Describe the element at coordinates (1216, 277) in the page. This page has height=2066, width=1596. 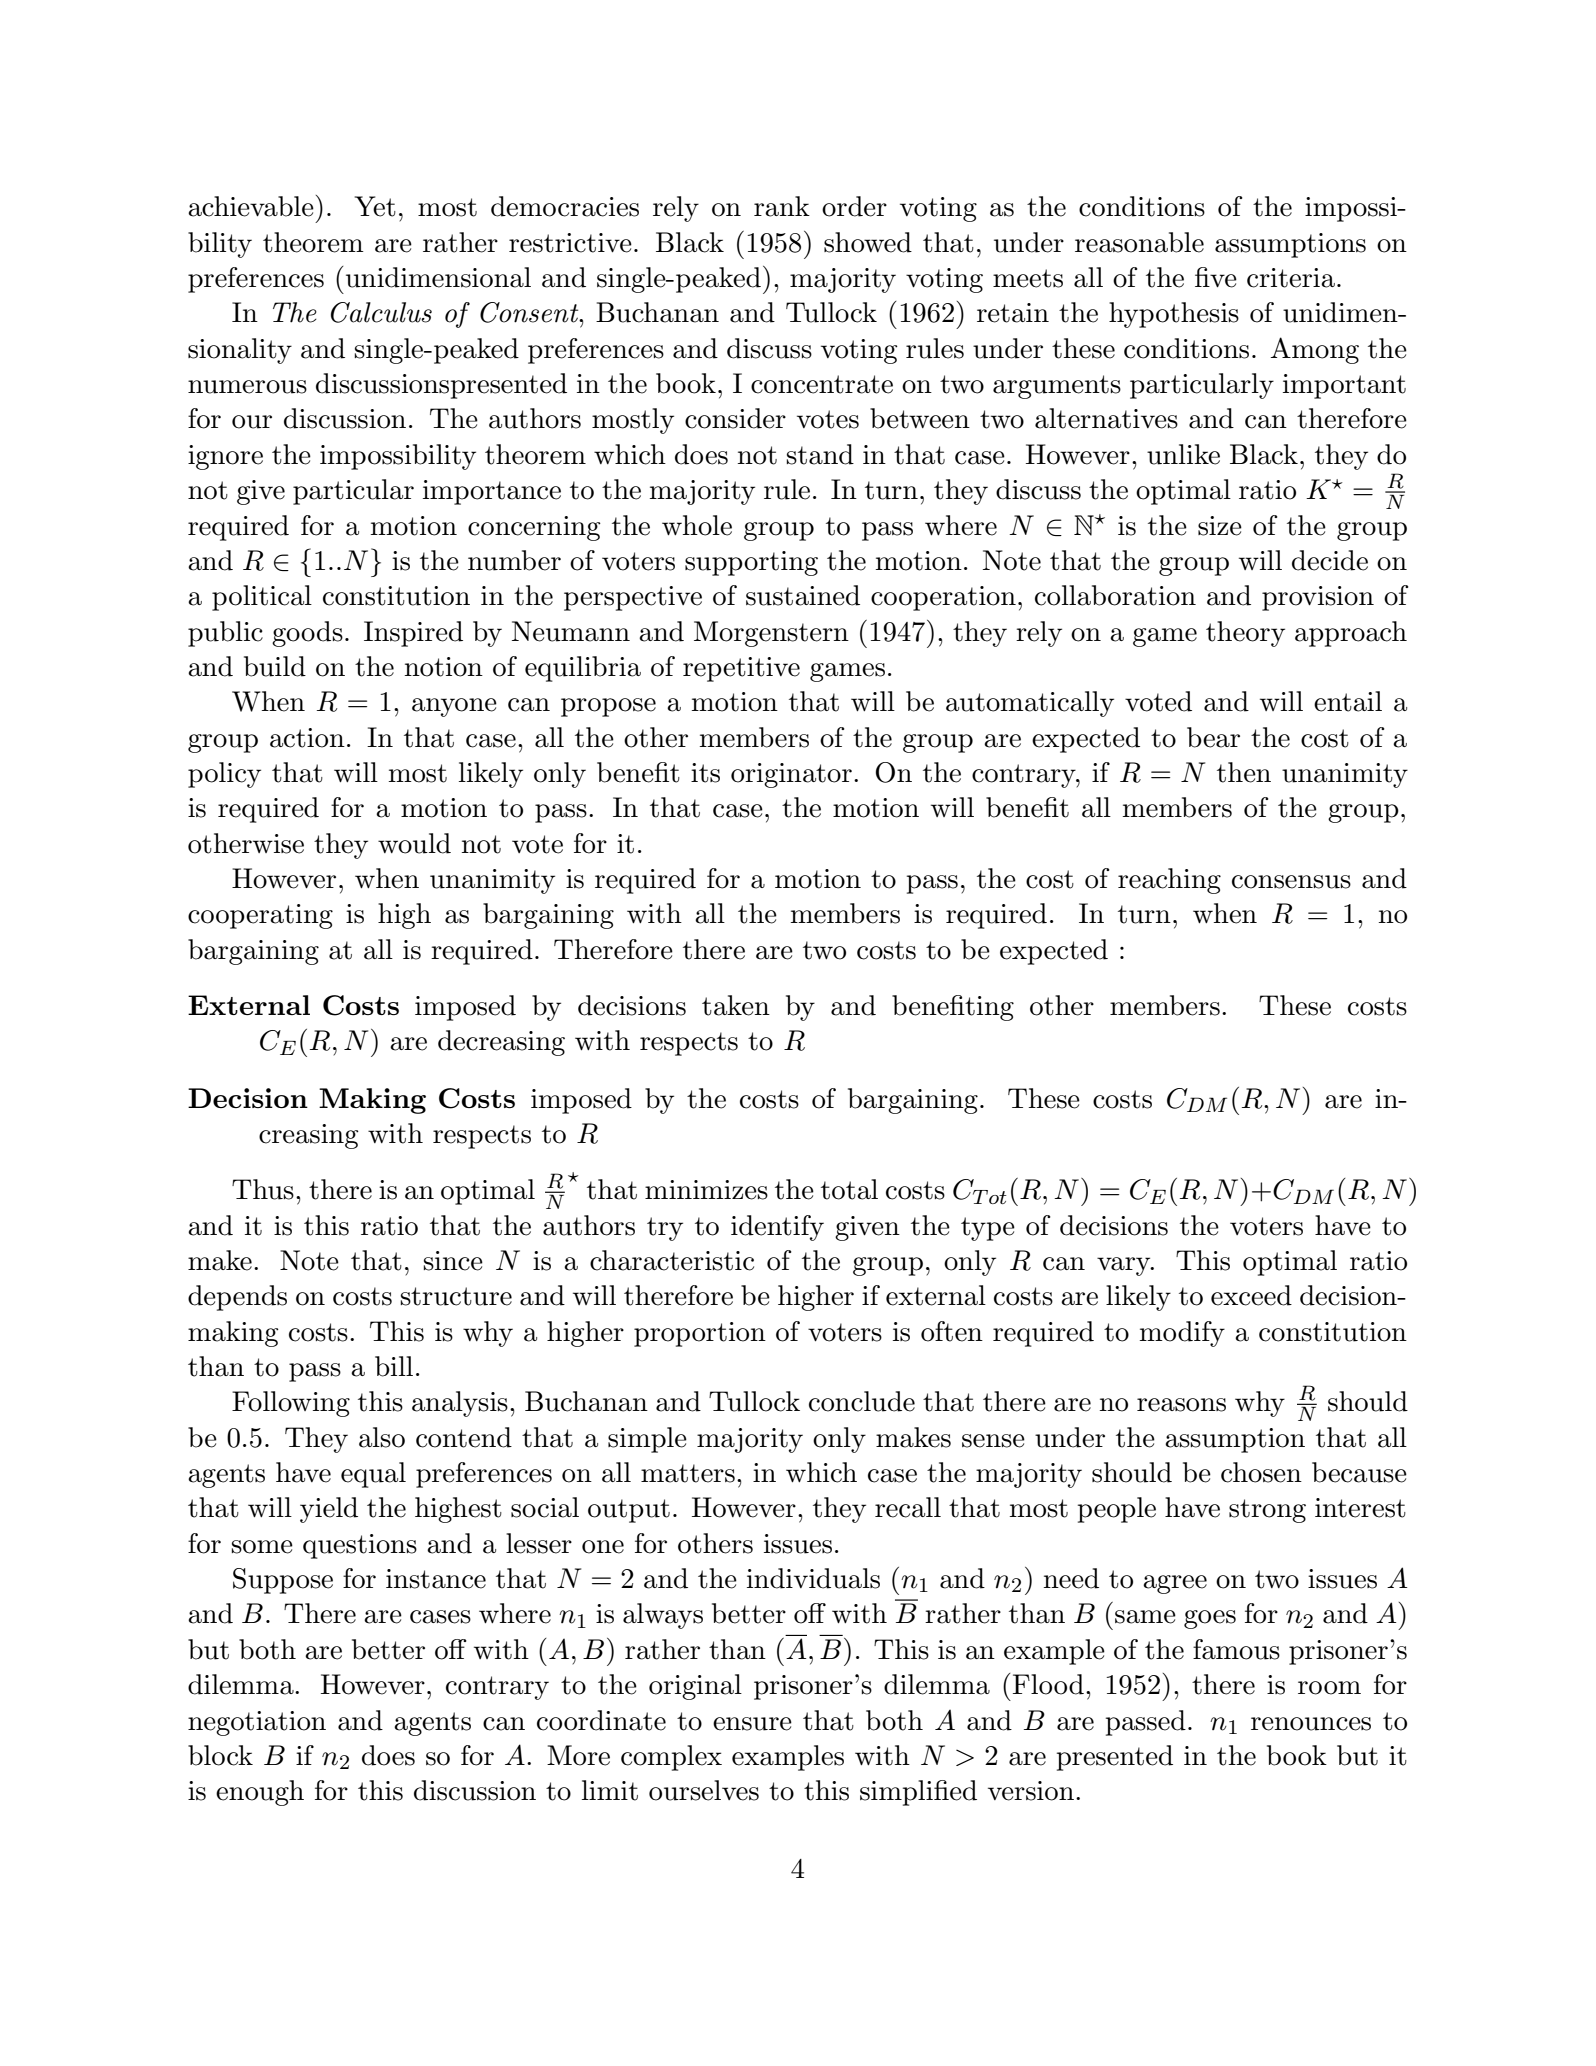
I see `five` at that location.
